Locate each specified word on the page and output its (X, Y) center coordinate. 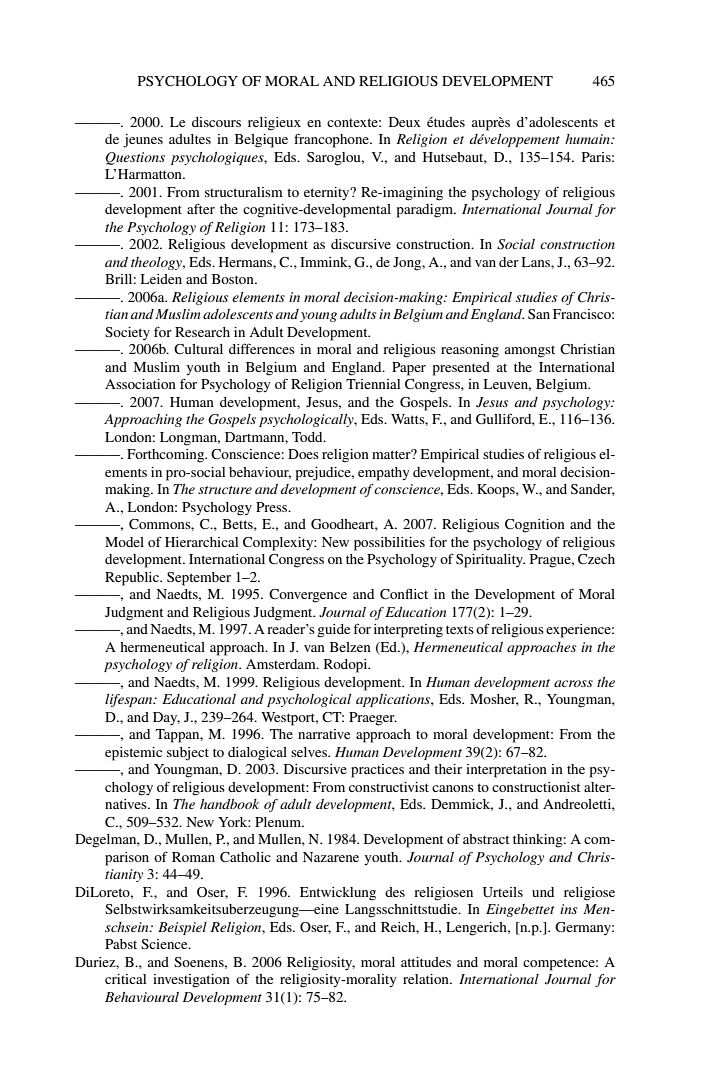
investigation (191, 981)
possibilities (389, 544)
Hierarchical (201, 542)
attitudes (426, 962)
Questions (135, 158)
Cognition (535, 526)
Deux (405, 122)
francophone (332, 140)
